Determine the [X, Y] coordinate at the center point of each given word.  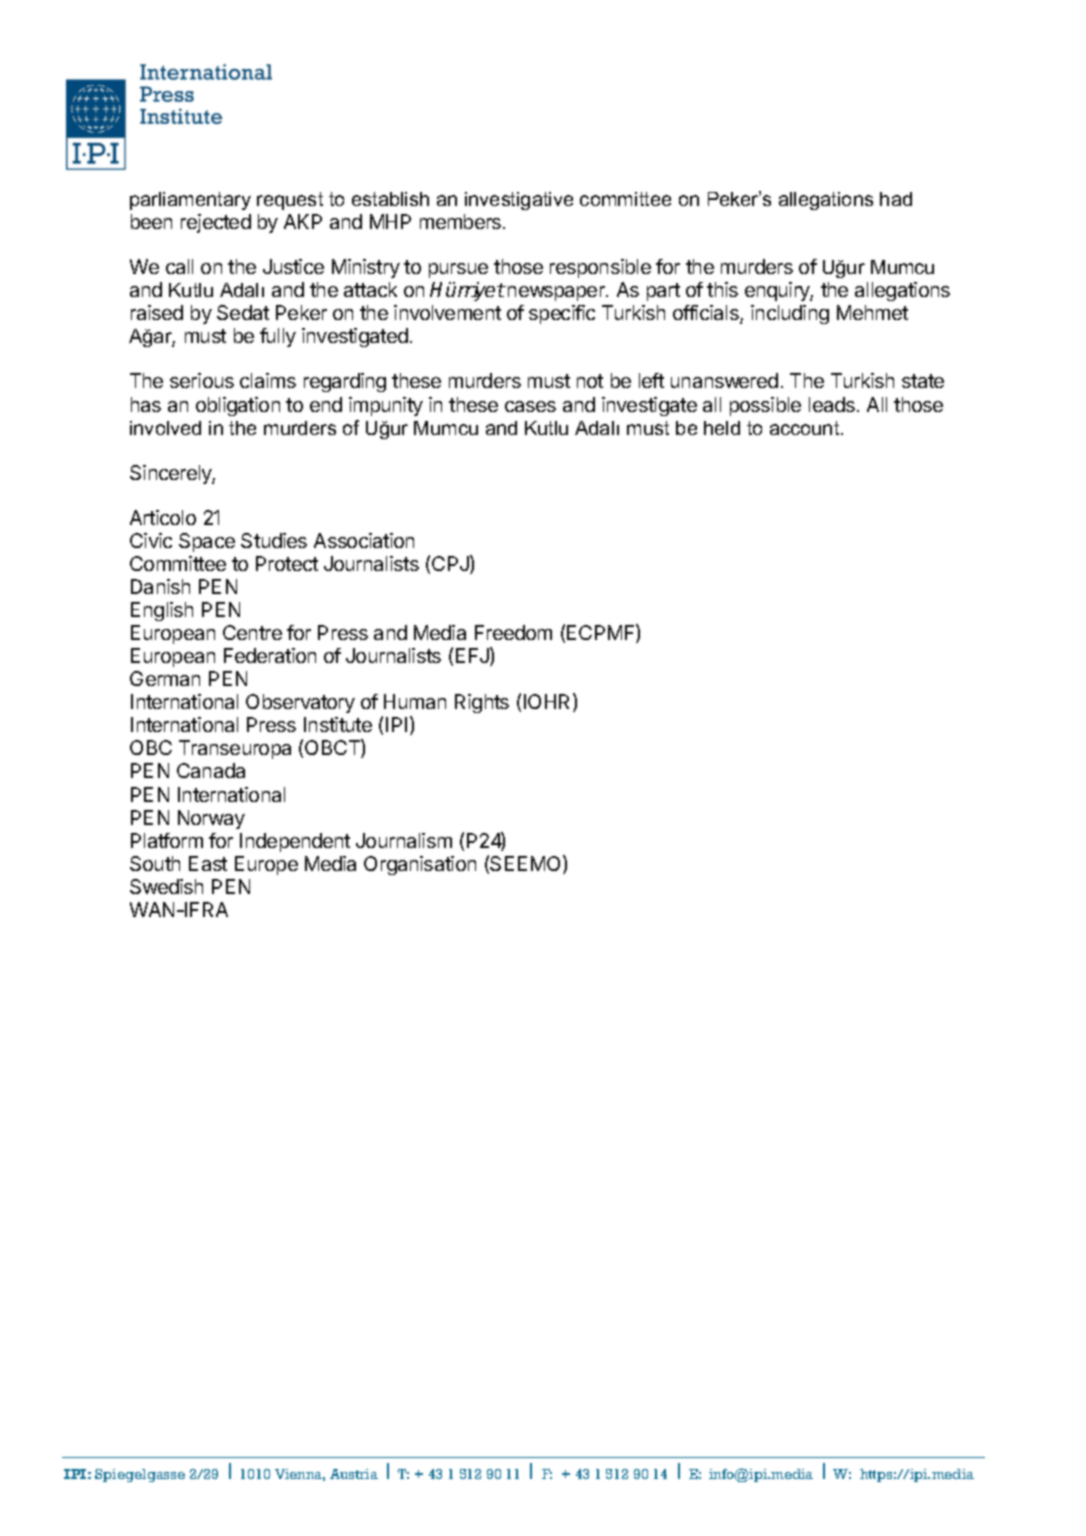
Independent [295, 842]
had [896, 199]
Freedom [513, 632]
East [208, 863]
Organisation [420, 865]
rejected [216, 223]
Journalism [404, 840]
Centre [252, 632]
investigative [519, 201]
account [806, 428]
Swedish [166, 886]
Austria [354, 1474]
